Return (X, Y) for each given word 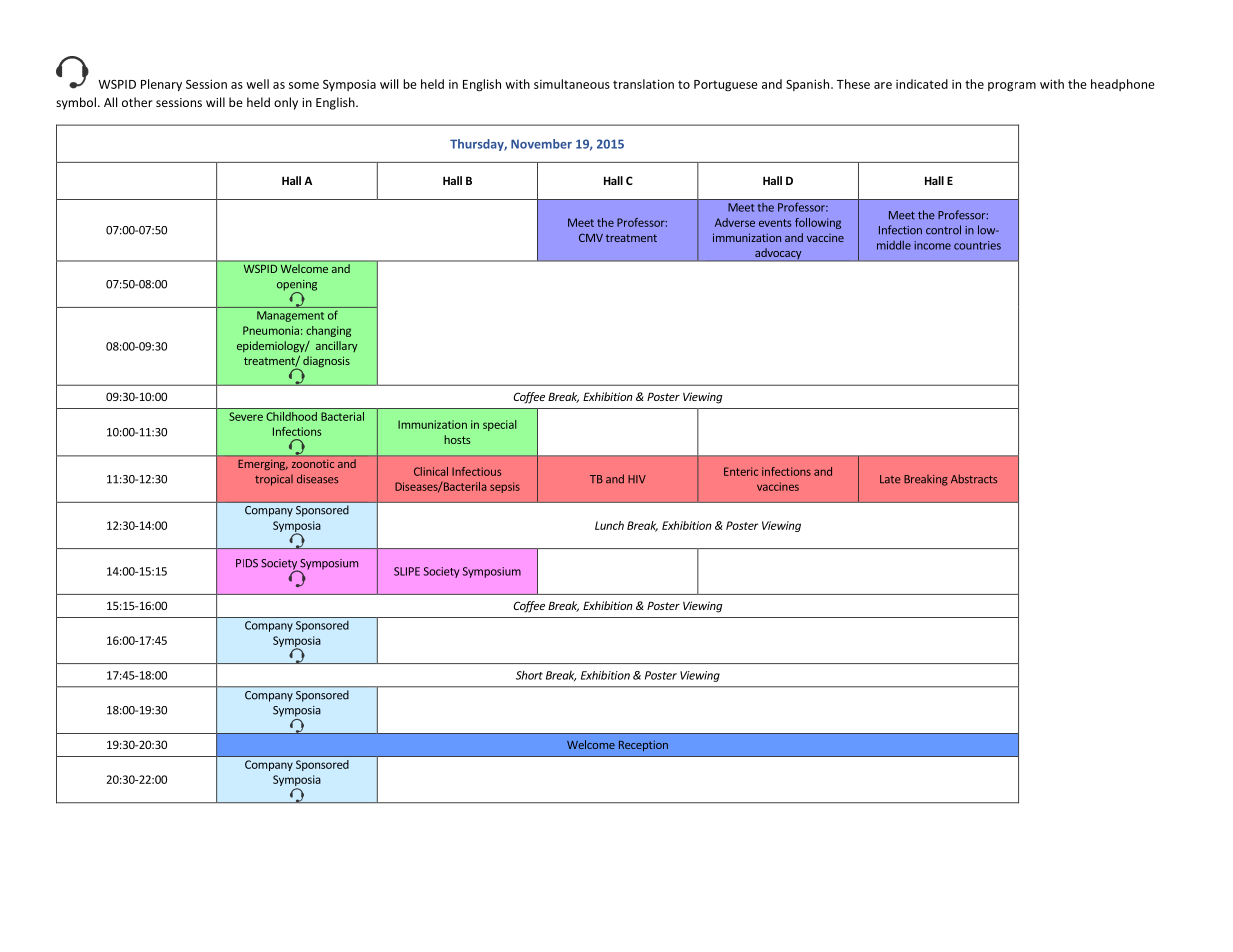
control (943, 230)
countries (977, 245)
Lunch (609, 525)
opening (297, 286)
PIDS (247, 563)
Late (890, 479)
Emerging (263, 465)
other (137, 102)
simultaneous (572, 84)
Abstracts (974, 479)
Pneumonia (271, 330)
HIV (637, 479)
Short (529, 675)
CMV (591, 237)
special (500, 425)
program (1012, 87)
